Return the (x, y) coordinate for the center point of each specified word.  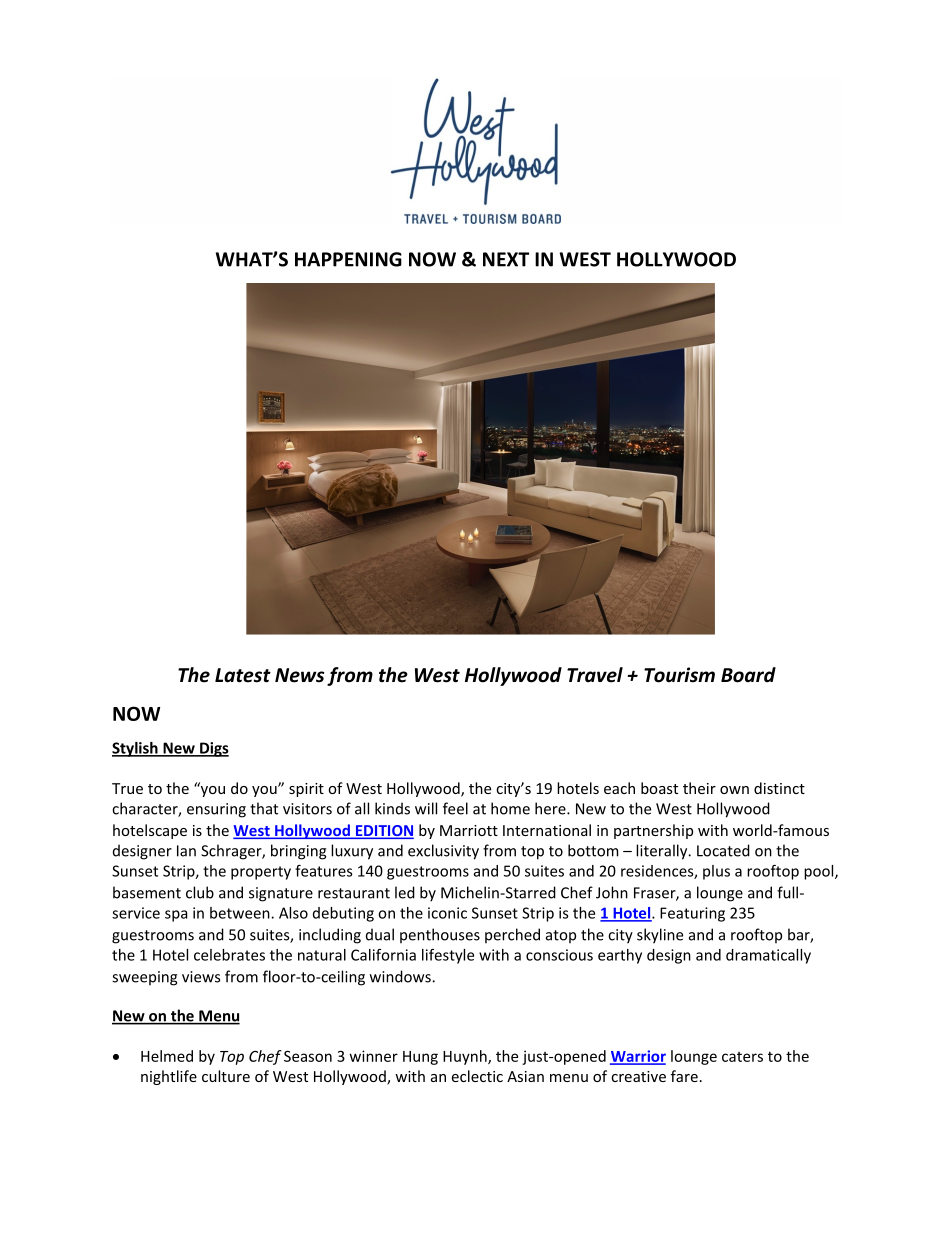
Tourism (679, 675)
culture (226, 1076)
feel (455, 808)
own (734, 790)
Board (748, 675)
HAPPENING (348, 259)
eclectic (477, 1076)
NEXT (506, 259)
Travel (595, 675)
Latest (243, 675)
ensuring (216, 810)
